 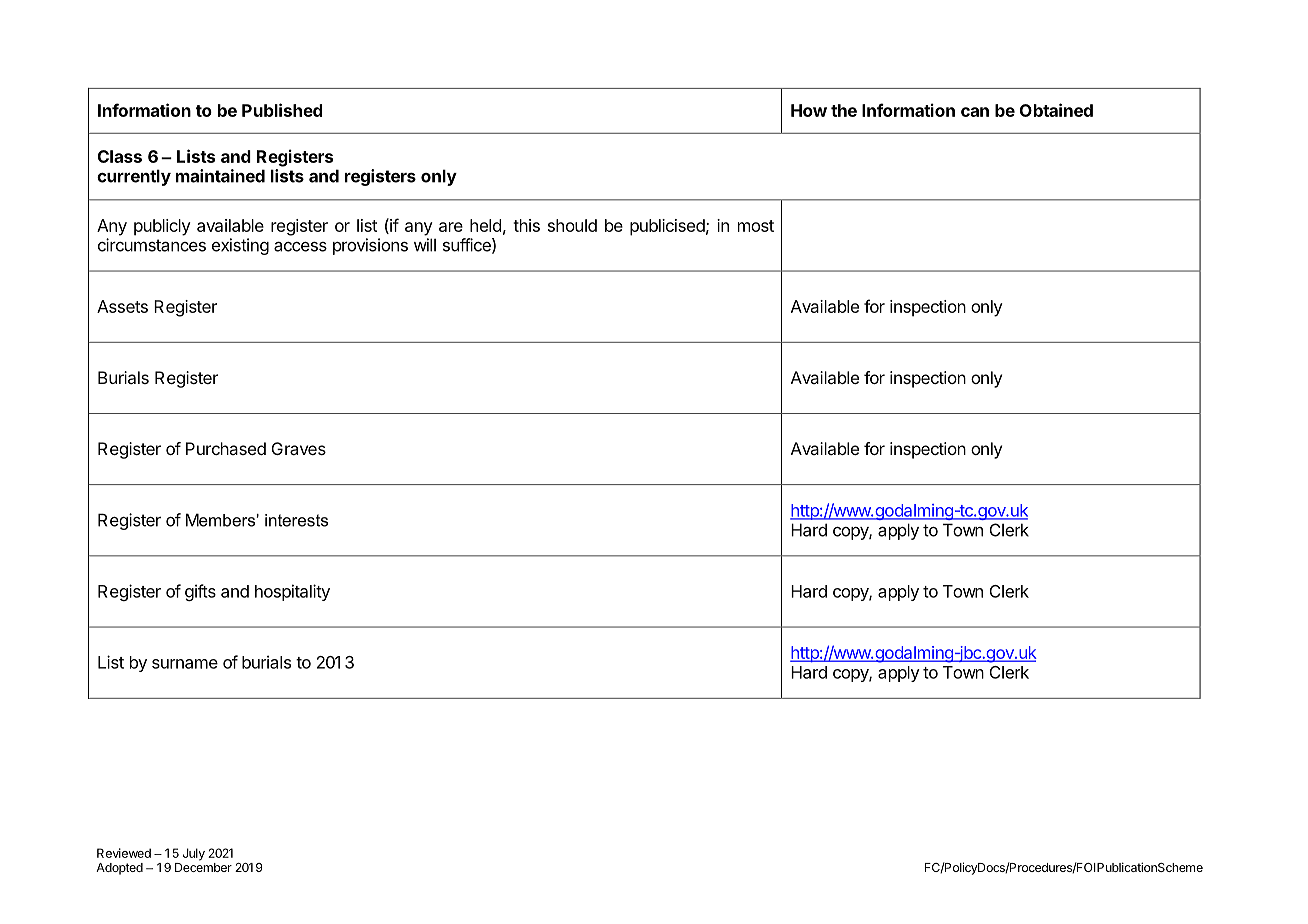 What do you see at coordinates (526, 225) in the screenshot?
I see `this` at bounding box center [526, 225].
